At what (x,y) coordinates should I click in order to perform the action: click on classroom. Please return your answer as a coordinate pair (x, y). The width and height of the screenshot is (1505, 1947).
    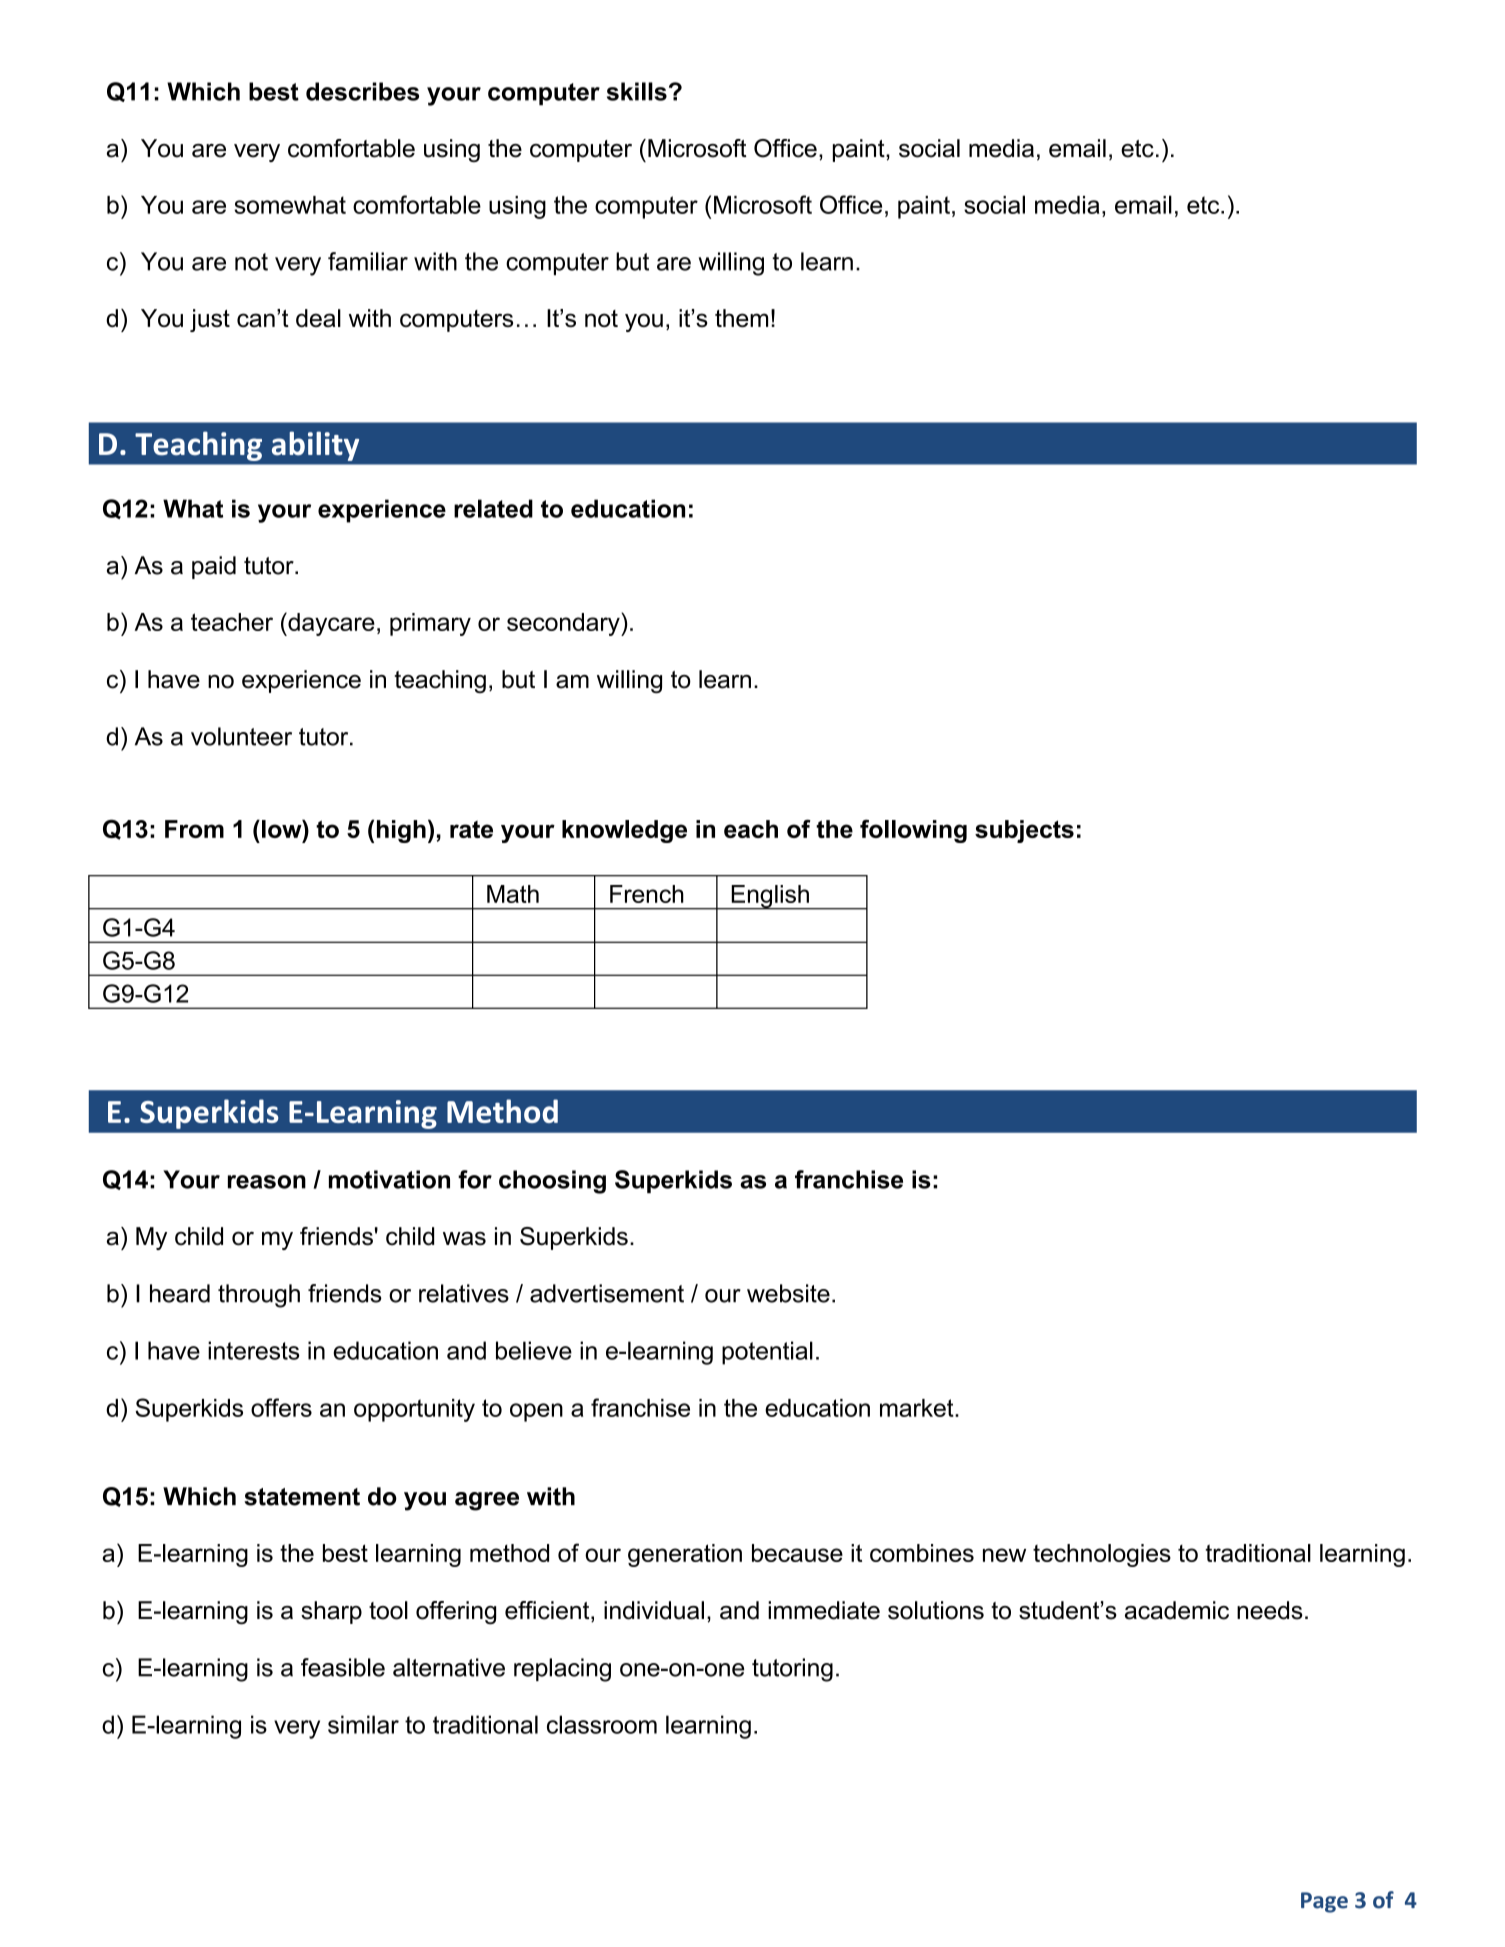
    Looking at the image, I should click on (602, 1724).
